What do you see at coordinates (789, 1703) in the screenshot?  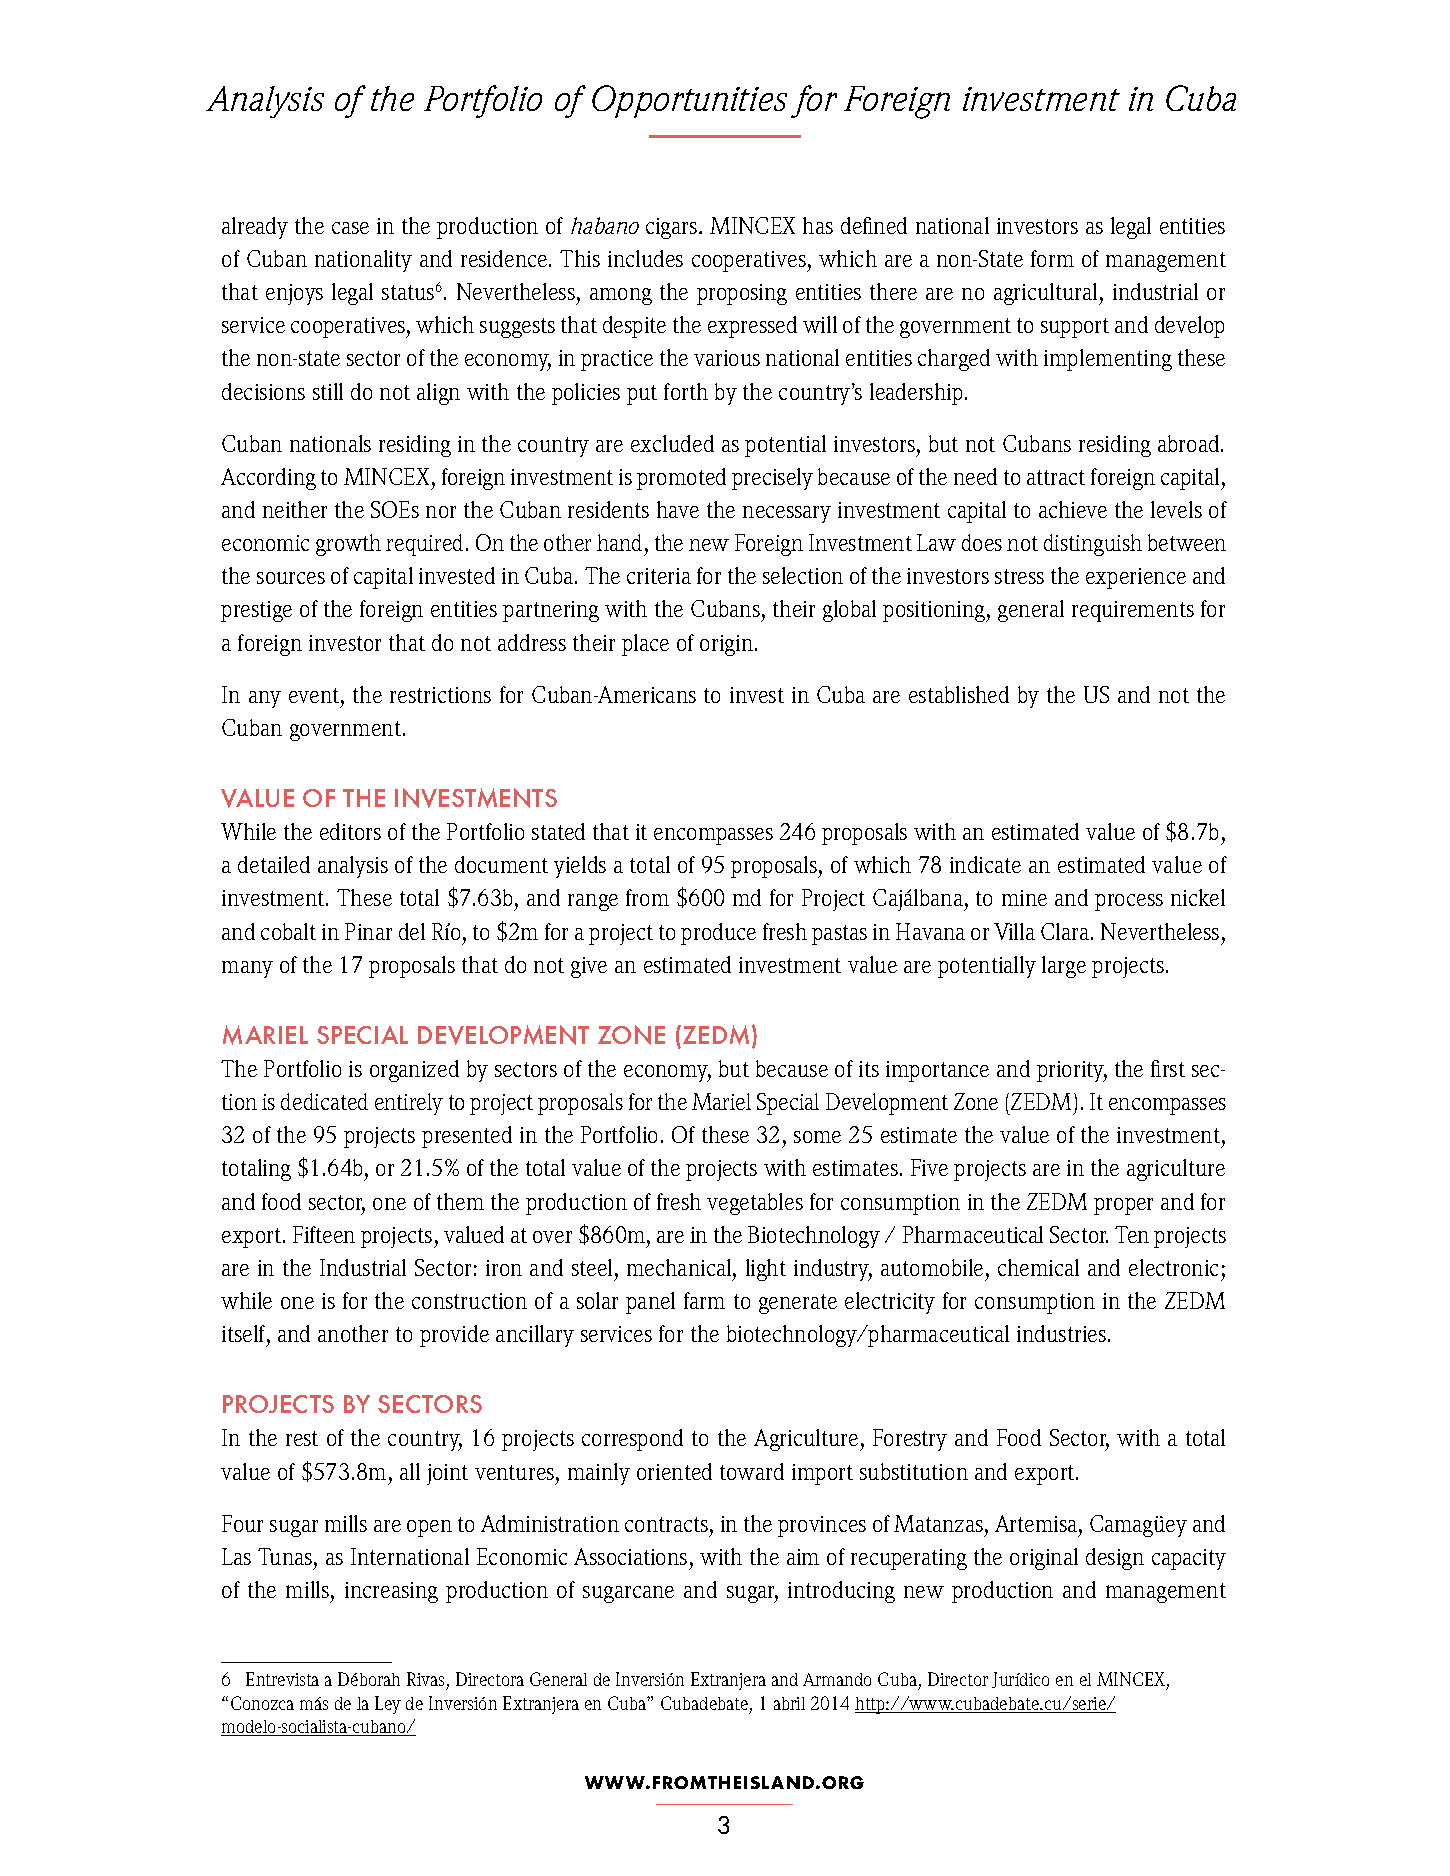 I see `abril` at bounding box center [789, 1703].
